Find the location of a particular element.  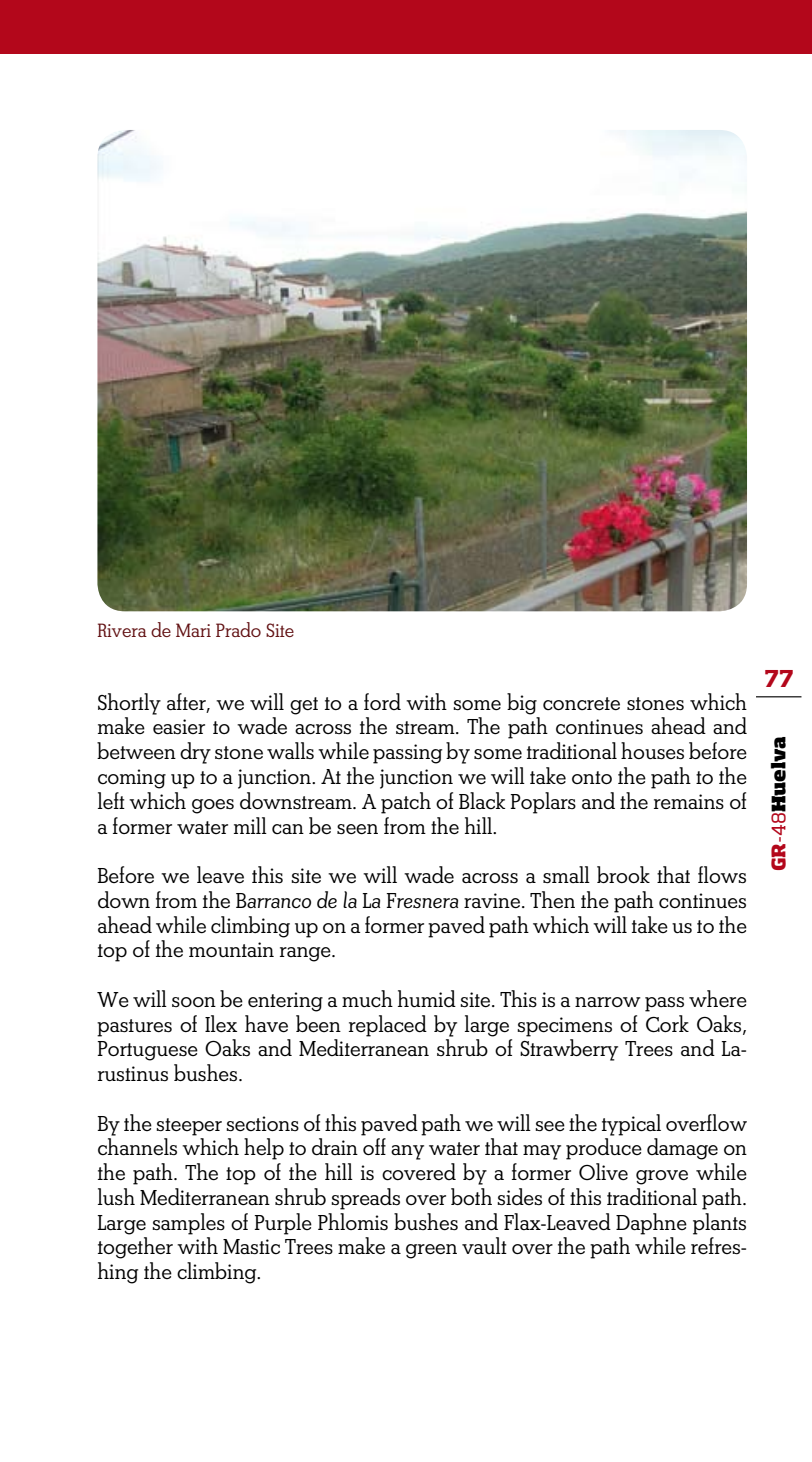

Mari is located at coordinates (193, 630).
